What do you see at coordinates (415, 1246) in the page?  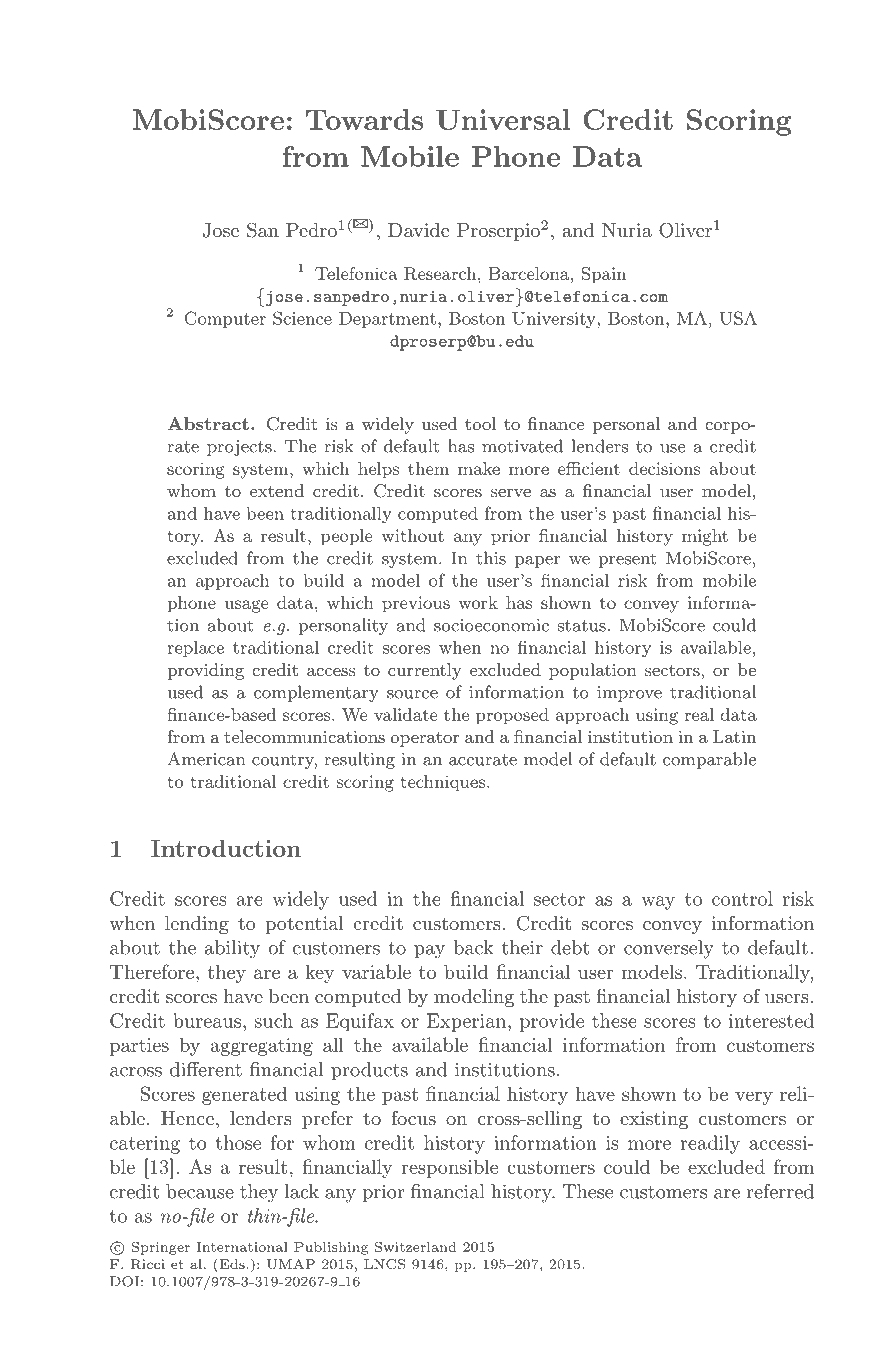 I see `Switzerland` at bounding box center [415, 1246].
